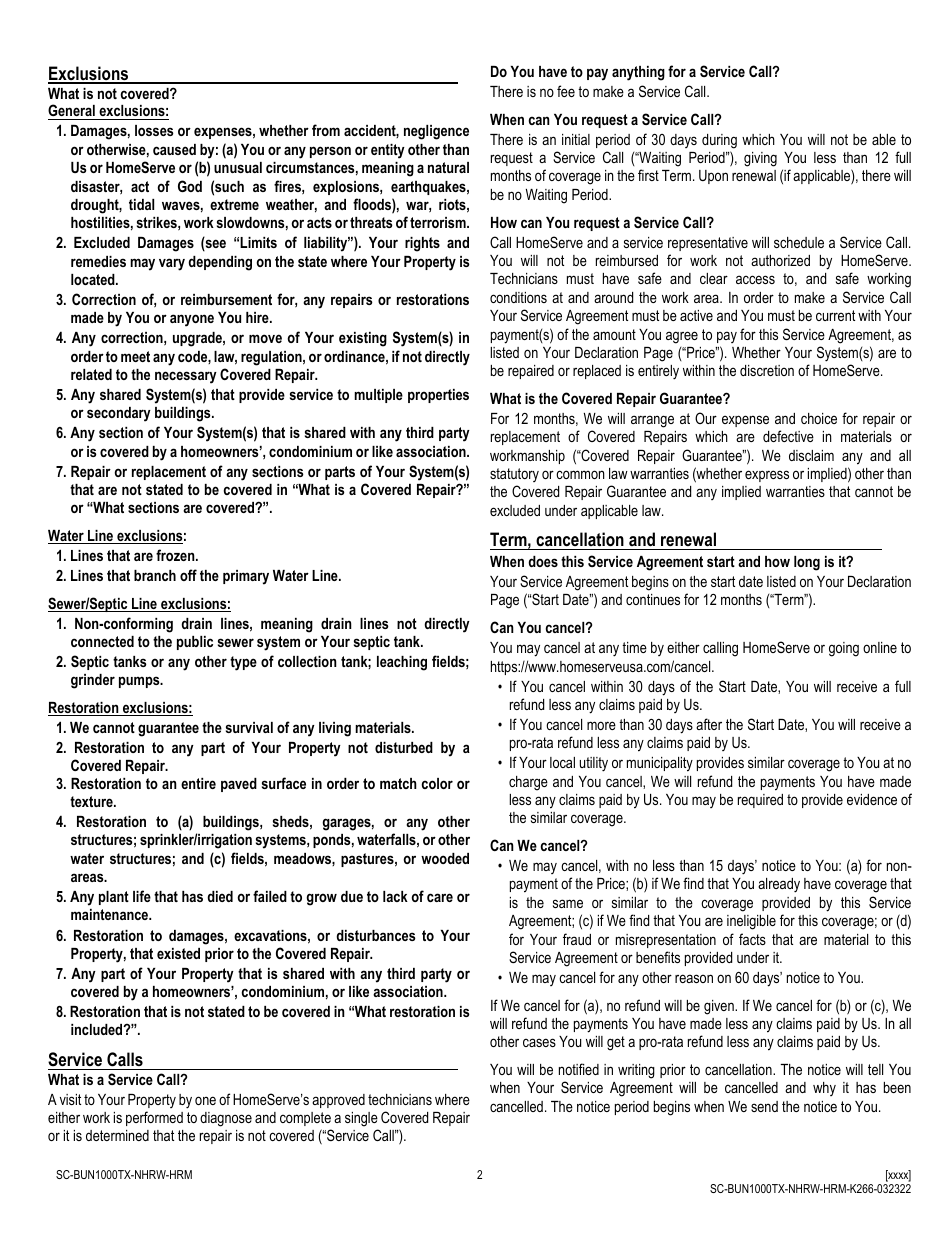 The height and width of the screenshot is (1233, 952). Describe the element at coordinates (155, 575) in the screenshot. I see `branch` at that location.
